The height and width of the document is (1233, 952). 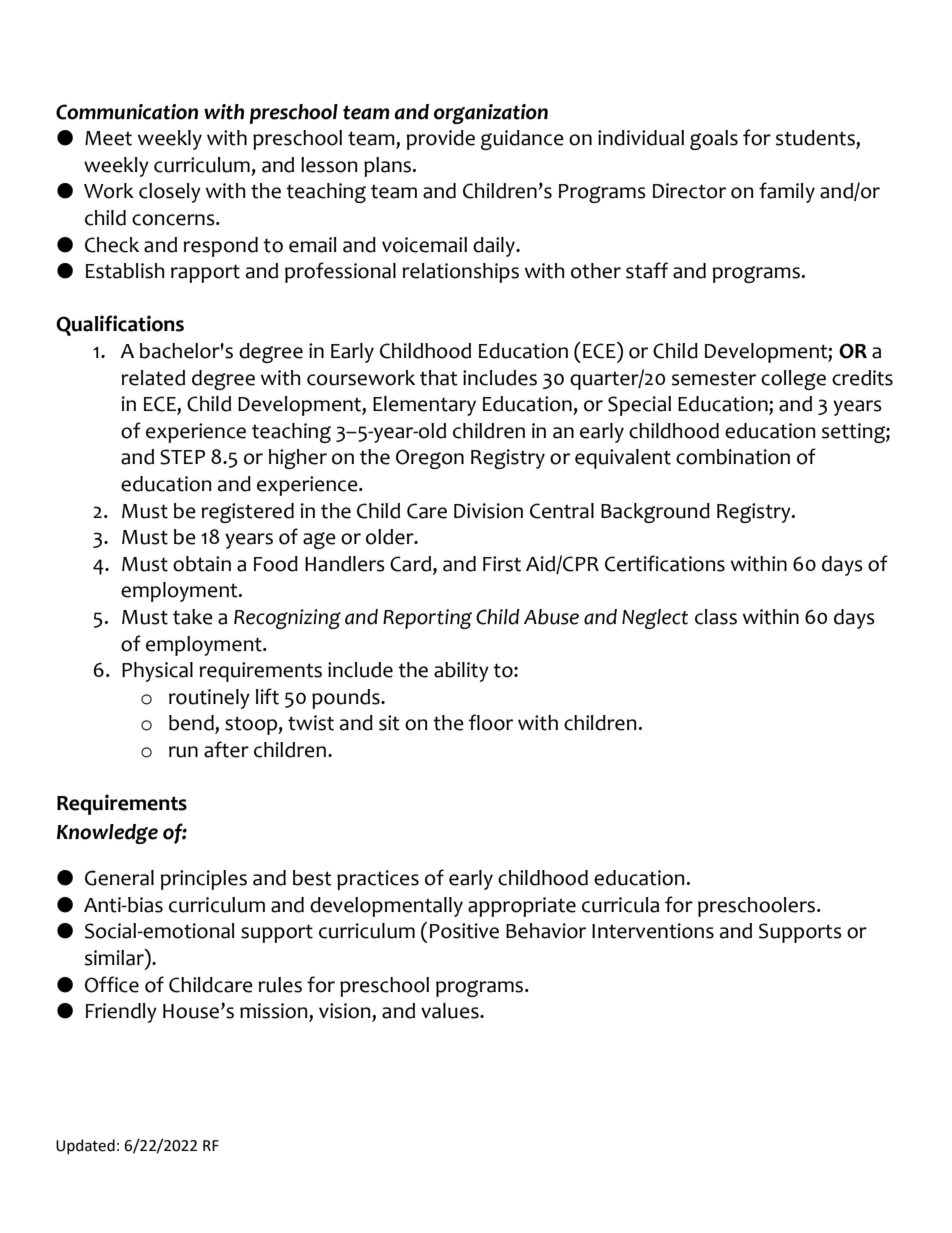 What do you see at coordinates (816, 139) in the document?
I see `students` at bounding box center [816, 139].
